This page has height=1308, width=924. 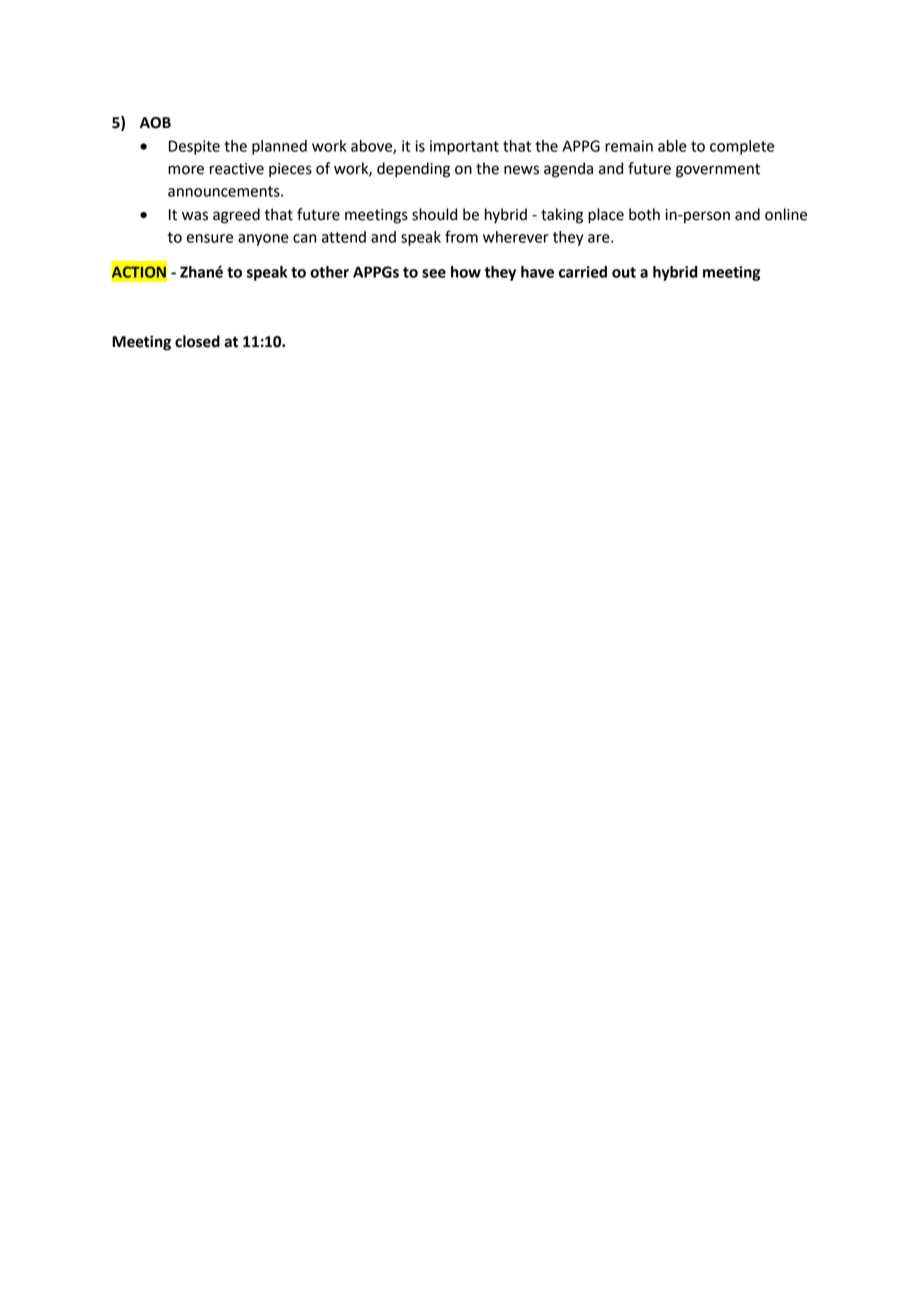 I want to click on ensure, so click(x=210, y=238).
